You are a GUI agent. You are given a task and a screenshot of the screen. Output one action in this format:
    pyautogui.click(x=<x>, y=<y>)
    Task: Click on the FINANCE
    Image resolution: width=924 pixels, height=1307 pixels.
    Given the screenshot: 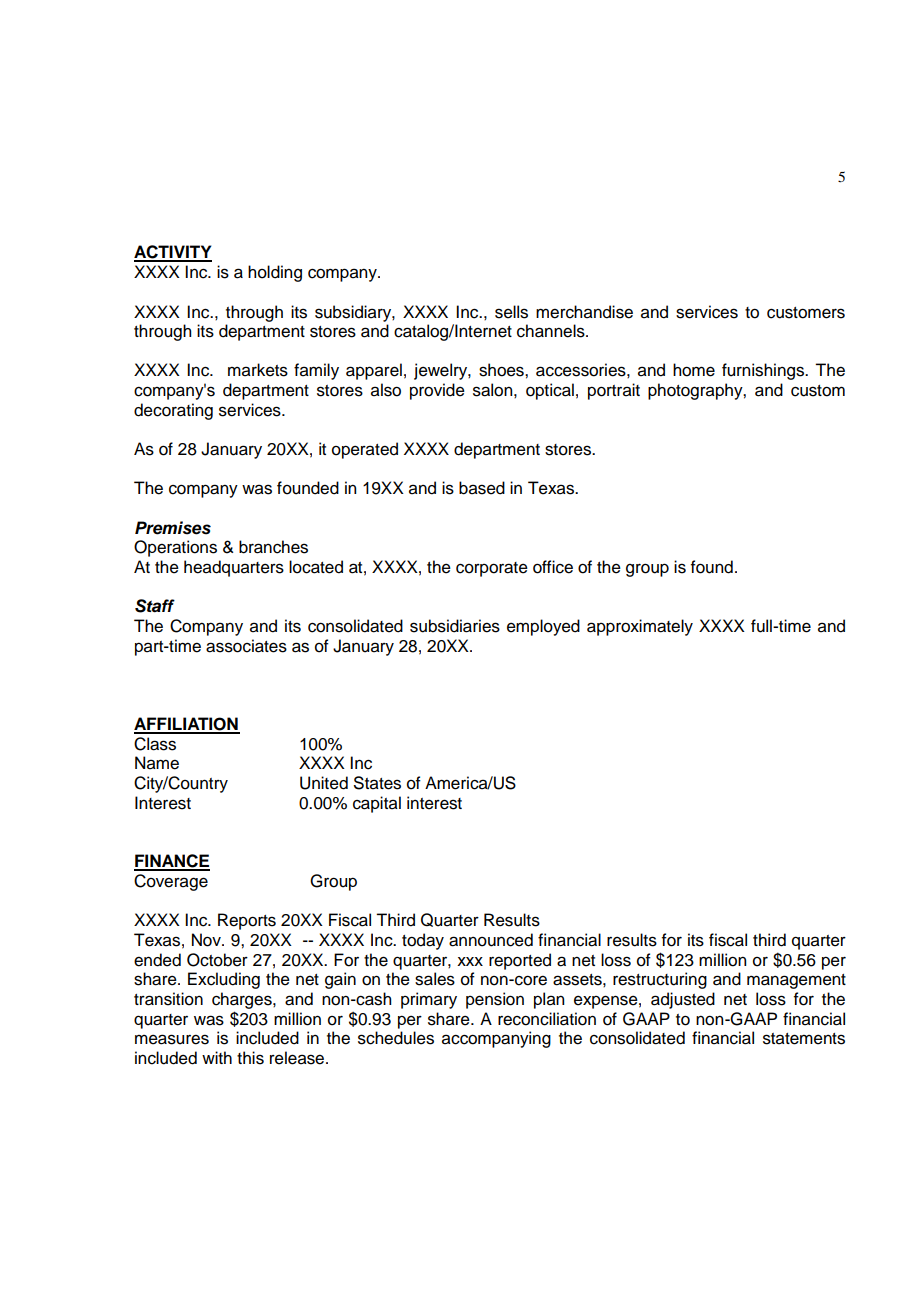 What is the action you would take?
    pyautogui.click(x=172, y=862)
